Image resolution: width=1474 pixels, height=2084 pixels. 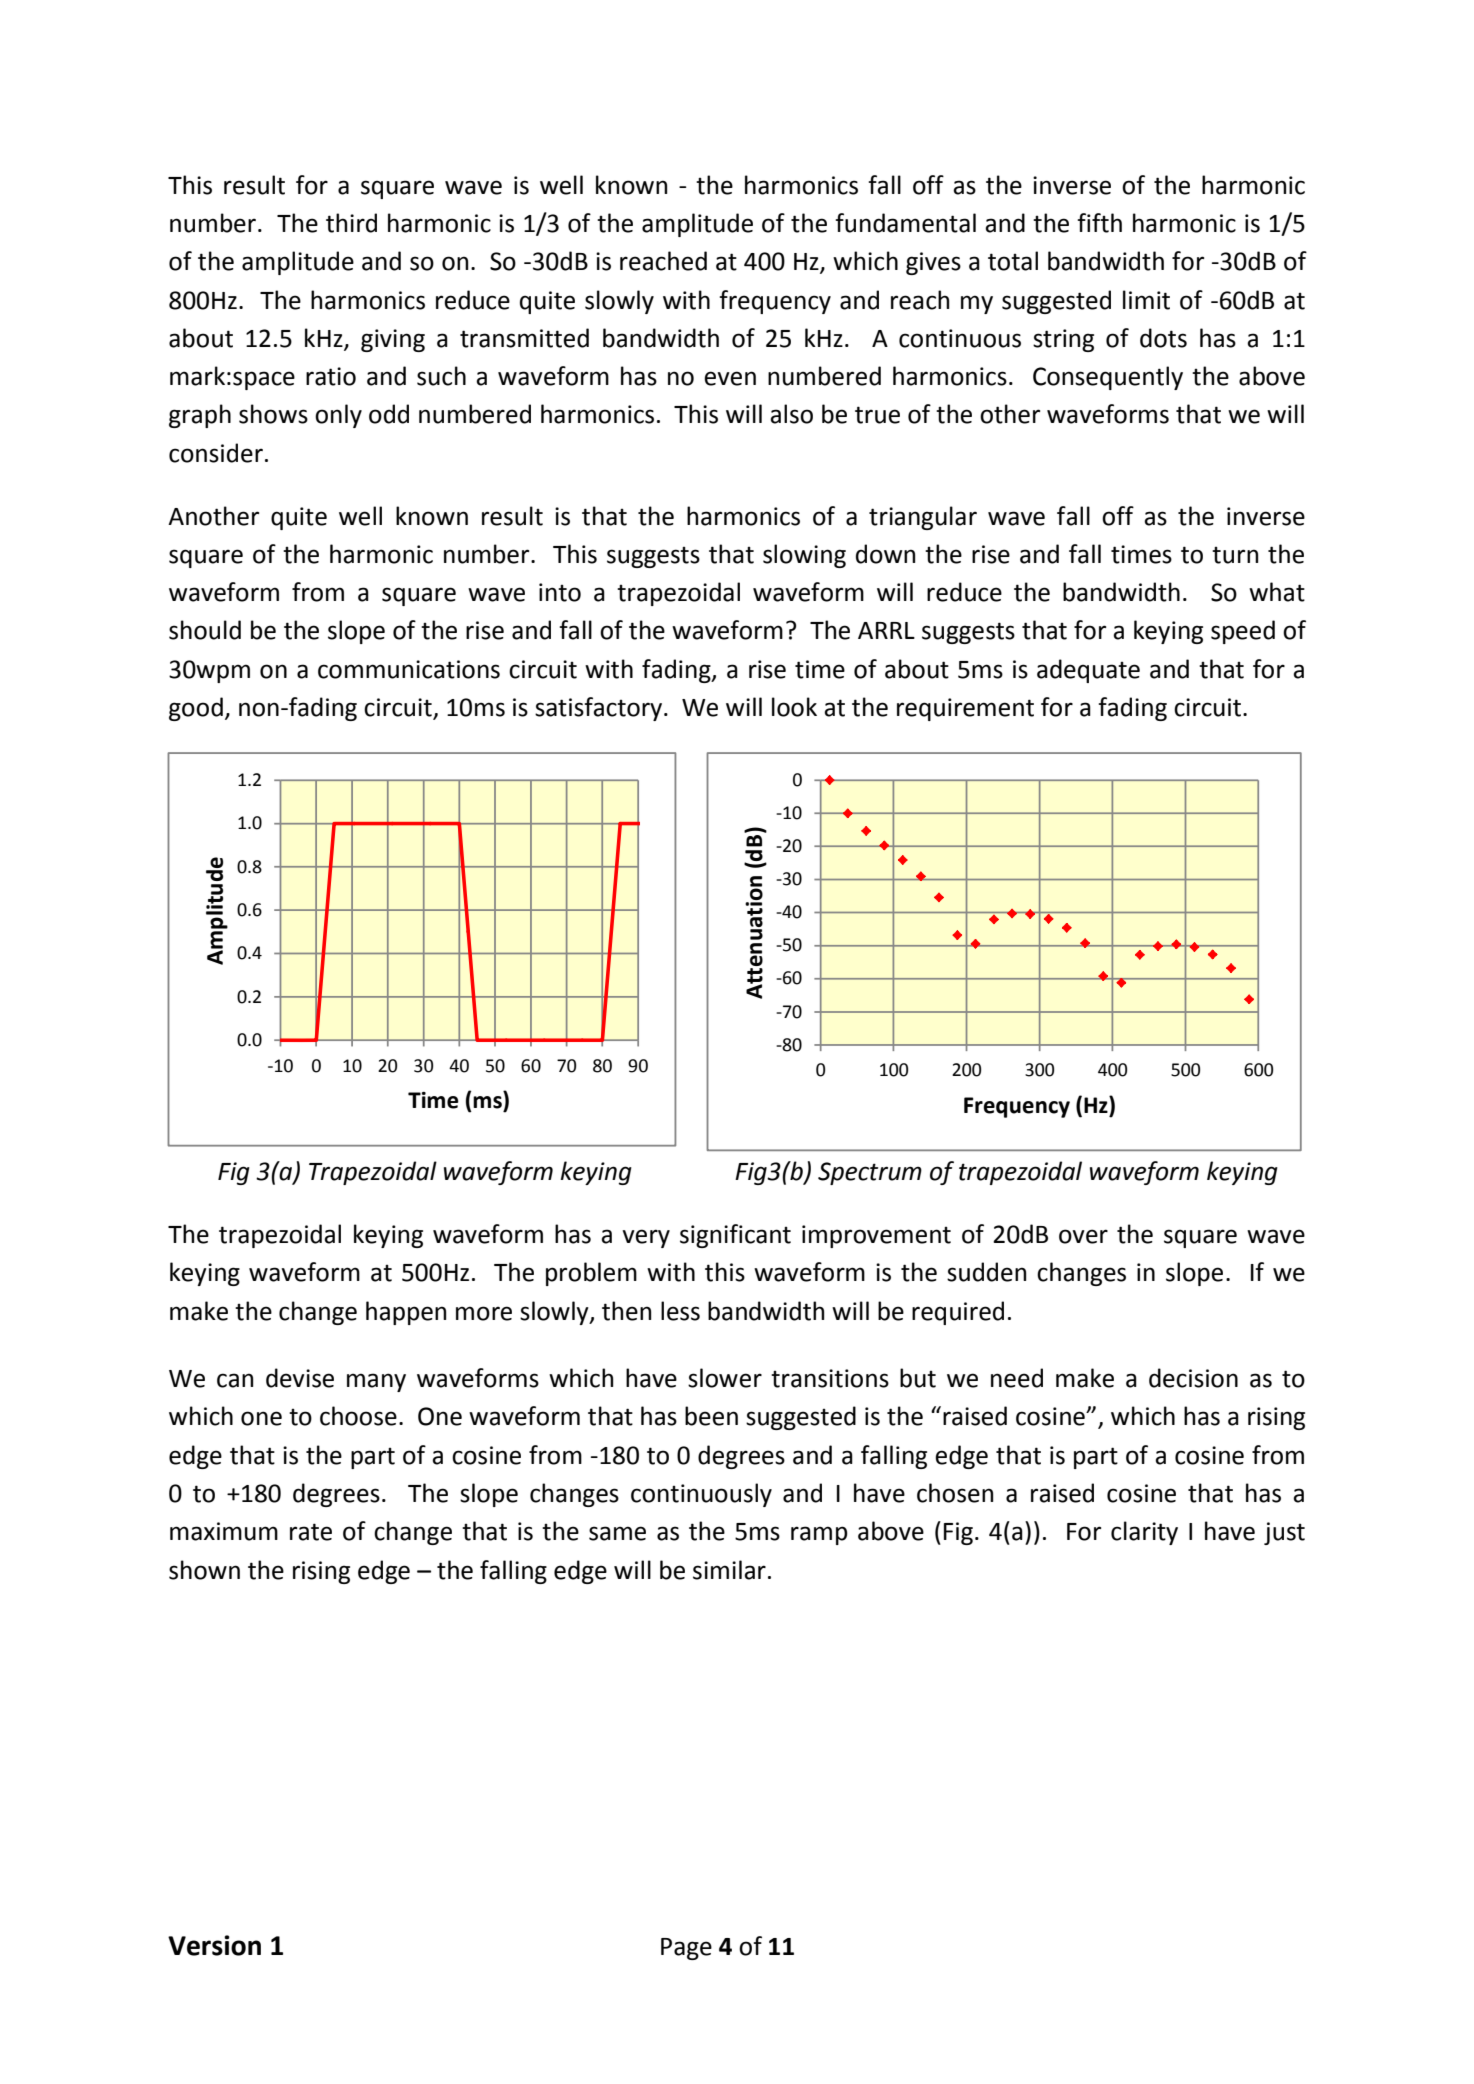 What do you see at coordinates (406, 1313) in the screenshot?
I see `happen` at bounding box center [406, 1313].
